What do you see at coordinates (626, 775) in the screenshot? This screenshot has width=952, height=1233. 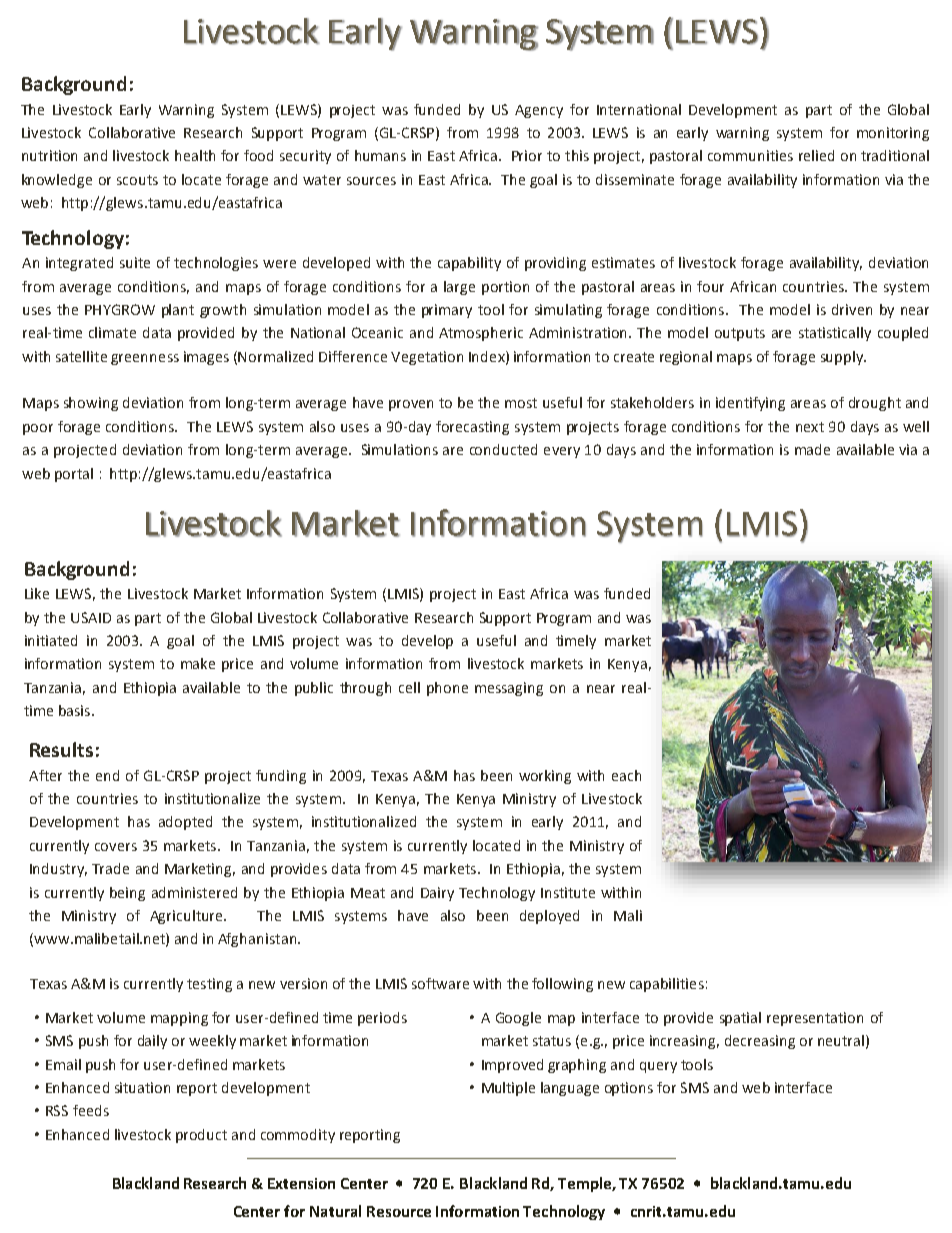 I see `each` at bounding box center [626, 775].
